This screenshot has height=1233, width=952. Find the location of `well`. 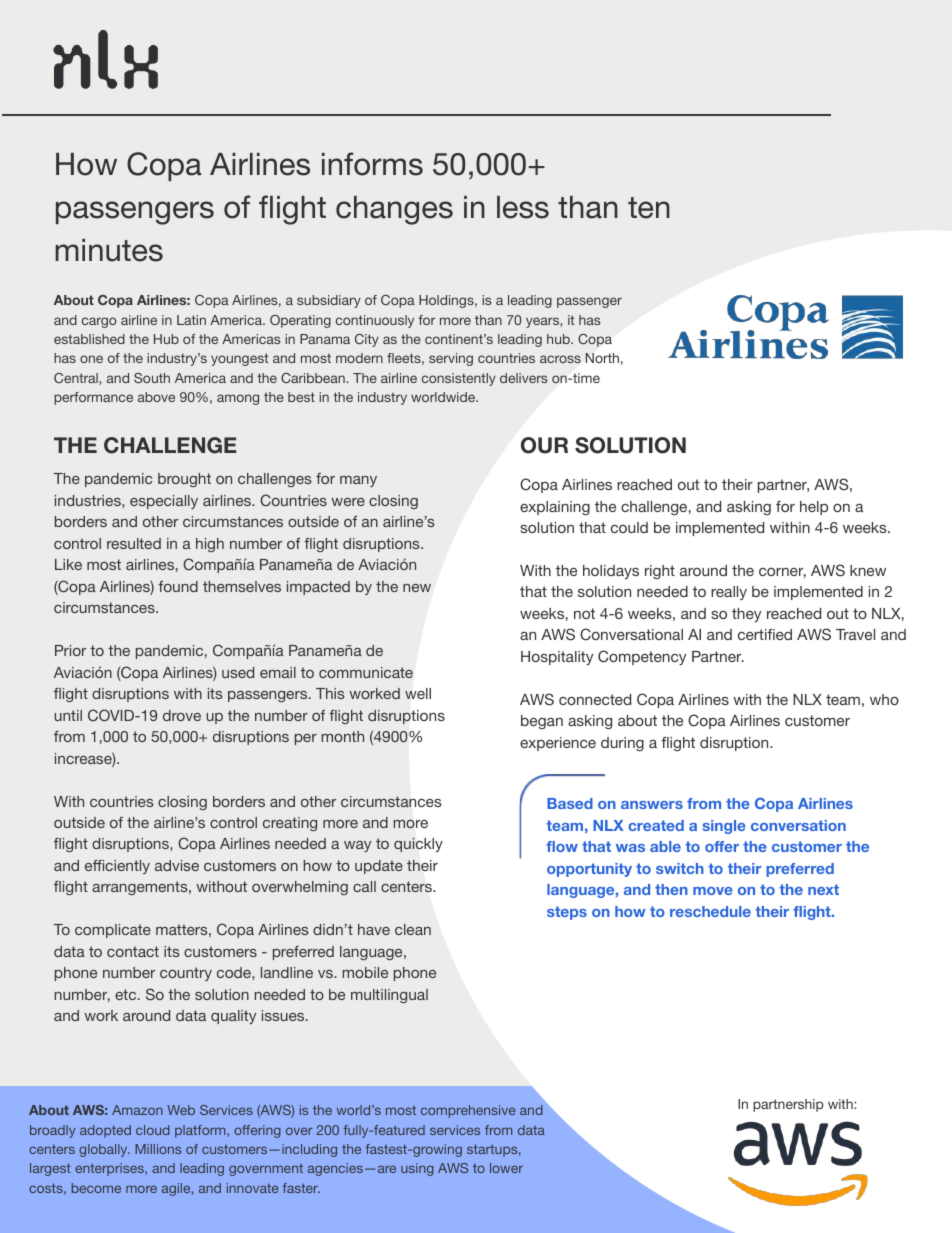

well is located at coordinates (418, 693).
